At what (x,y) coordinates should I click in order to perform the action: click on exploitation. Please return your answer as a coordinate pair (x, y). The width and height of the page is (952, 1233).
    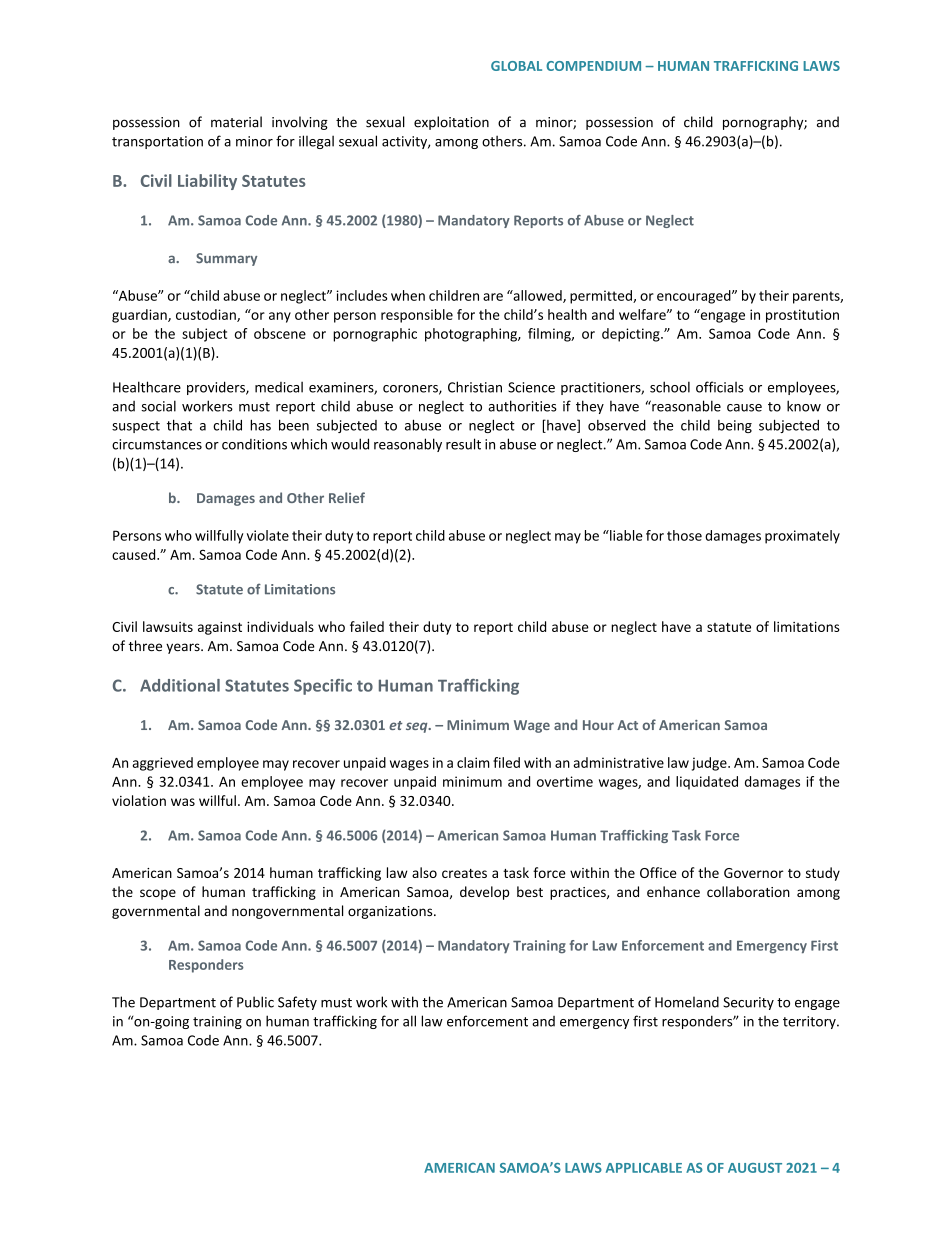
    Looking at the image, I should click on (451, 123).
